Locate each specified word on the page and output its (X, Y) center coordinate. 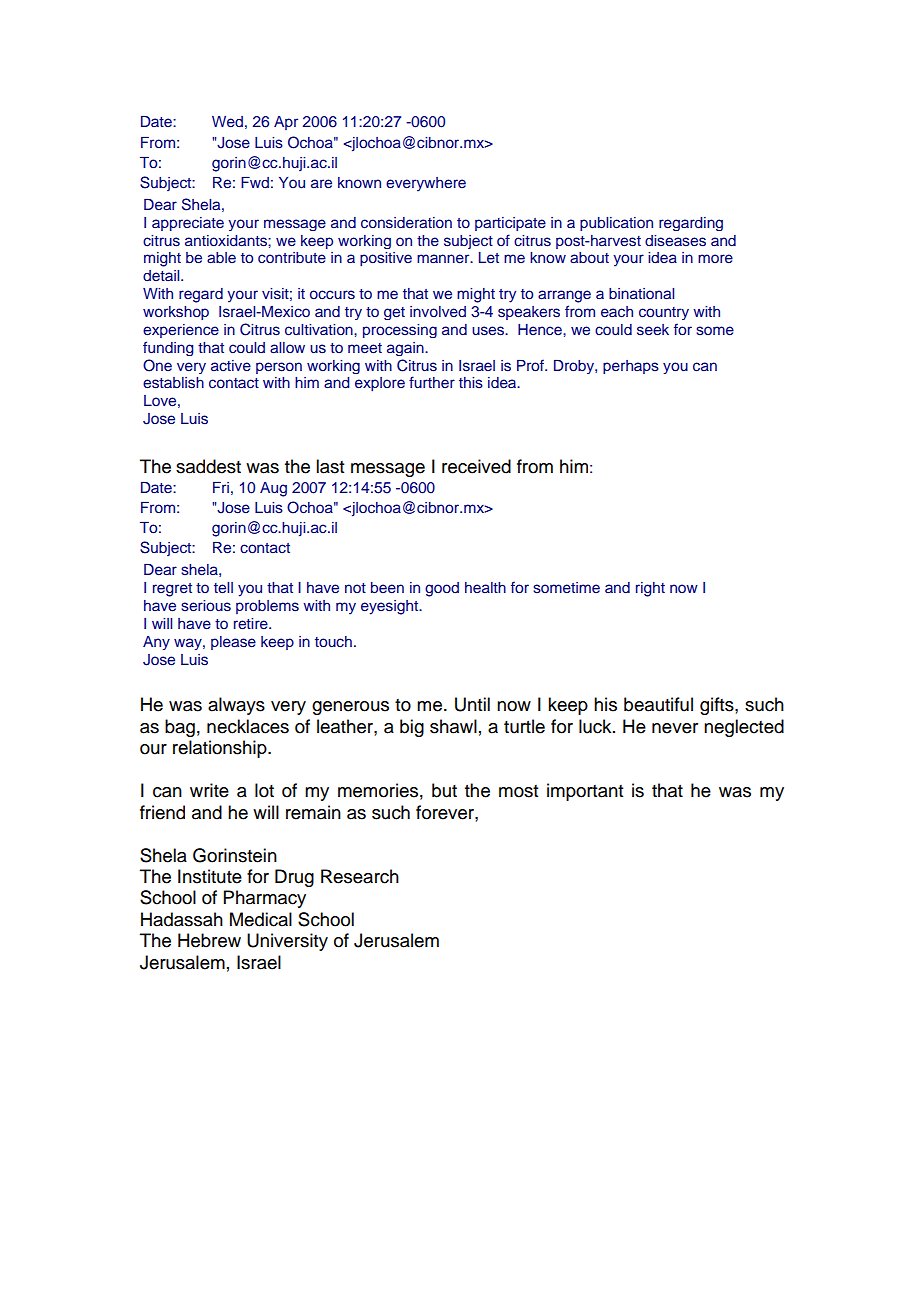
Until (472, 704)
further (432, 382)
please (233, 643)
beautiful (658, 704)
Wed (227, 121)
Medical (261, 919)
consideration (406, 223)
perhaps (631, 367)
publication (616, 224)
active (231, 365)
